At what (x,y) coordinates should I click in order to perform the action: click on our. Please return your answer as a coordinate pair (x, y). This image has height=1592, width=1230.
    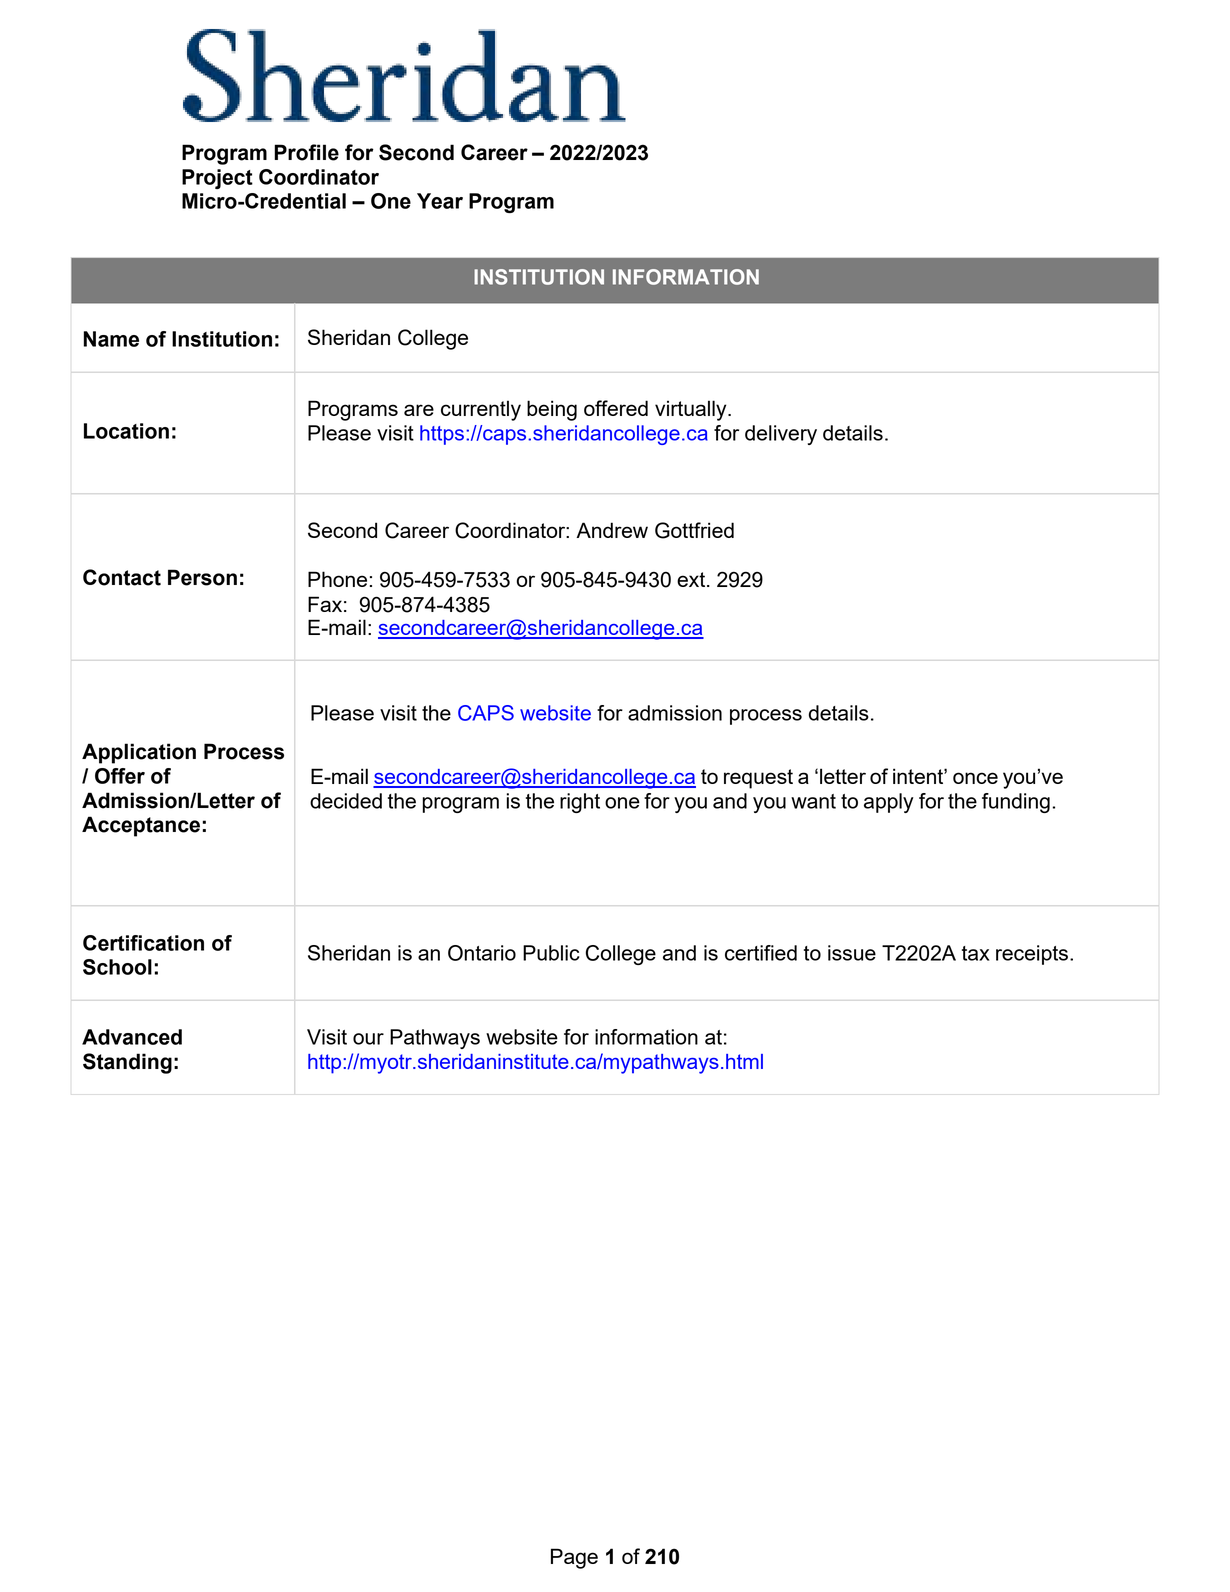
    Looking at the image, I should click on (368, 1039).
